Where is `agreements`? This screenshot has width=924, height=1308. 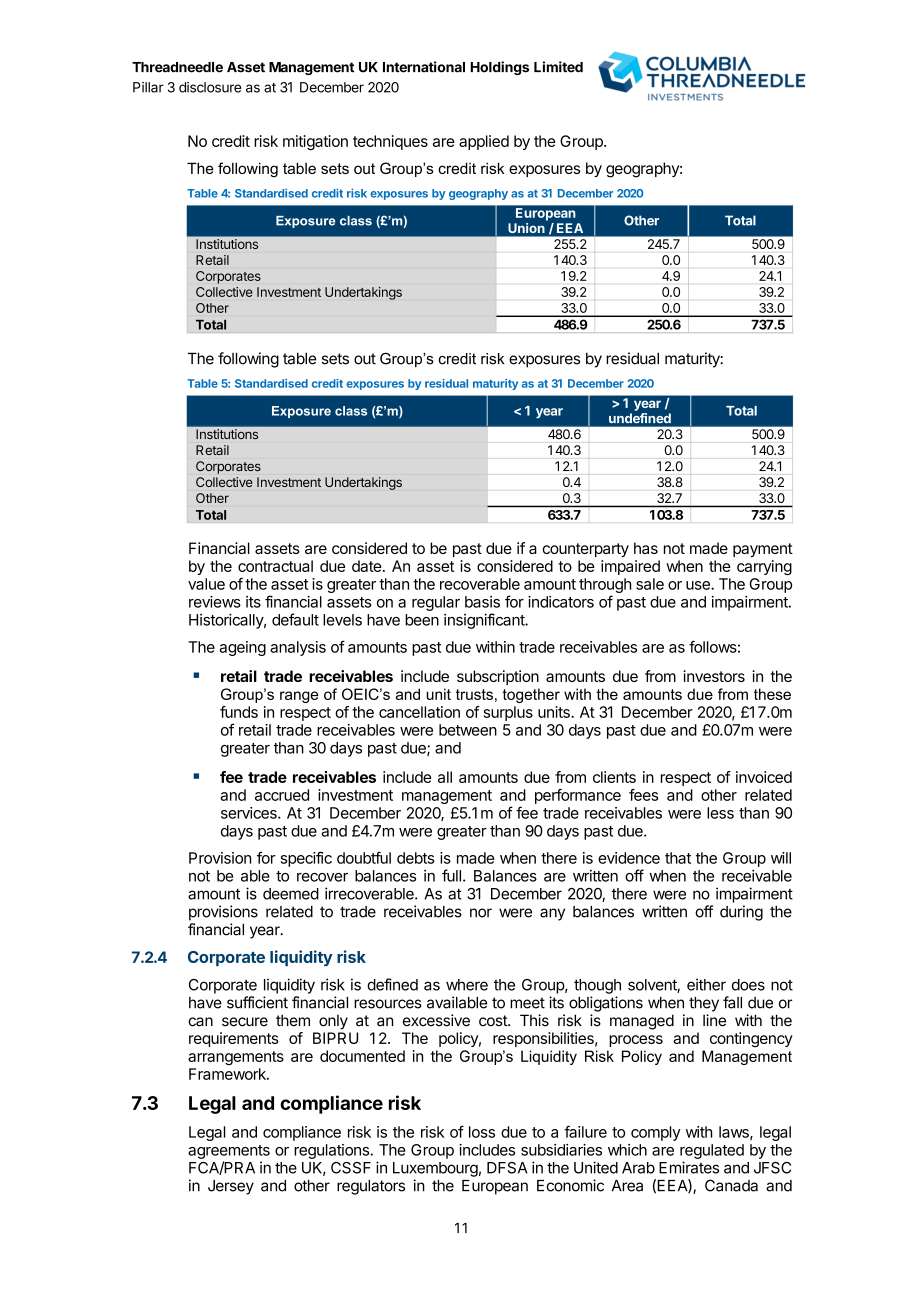
agreements is located at coordinates (229, 1152).
